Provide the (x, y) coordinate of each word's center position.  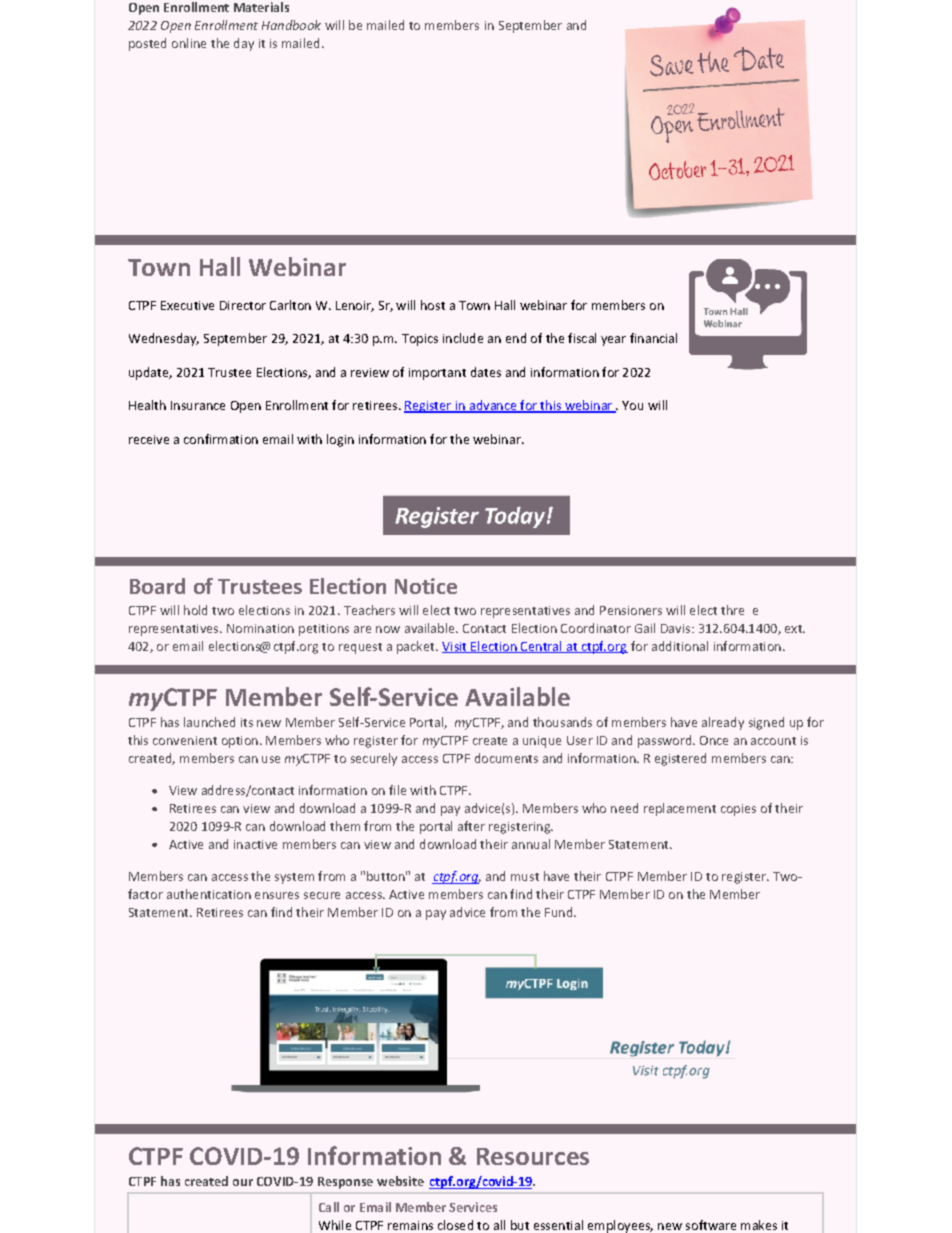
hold (195, 610)
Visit (455, 647)
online (189, 43)
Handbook (291, 25)
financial (653, 338)
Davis (677, 628)
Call (329, 1207)
